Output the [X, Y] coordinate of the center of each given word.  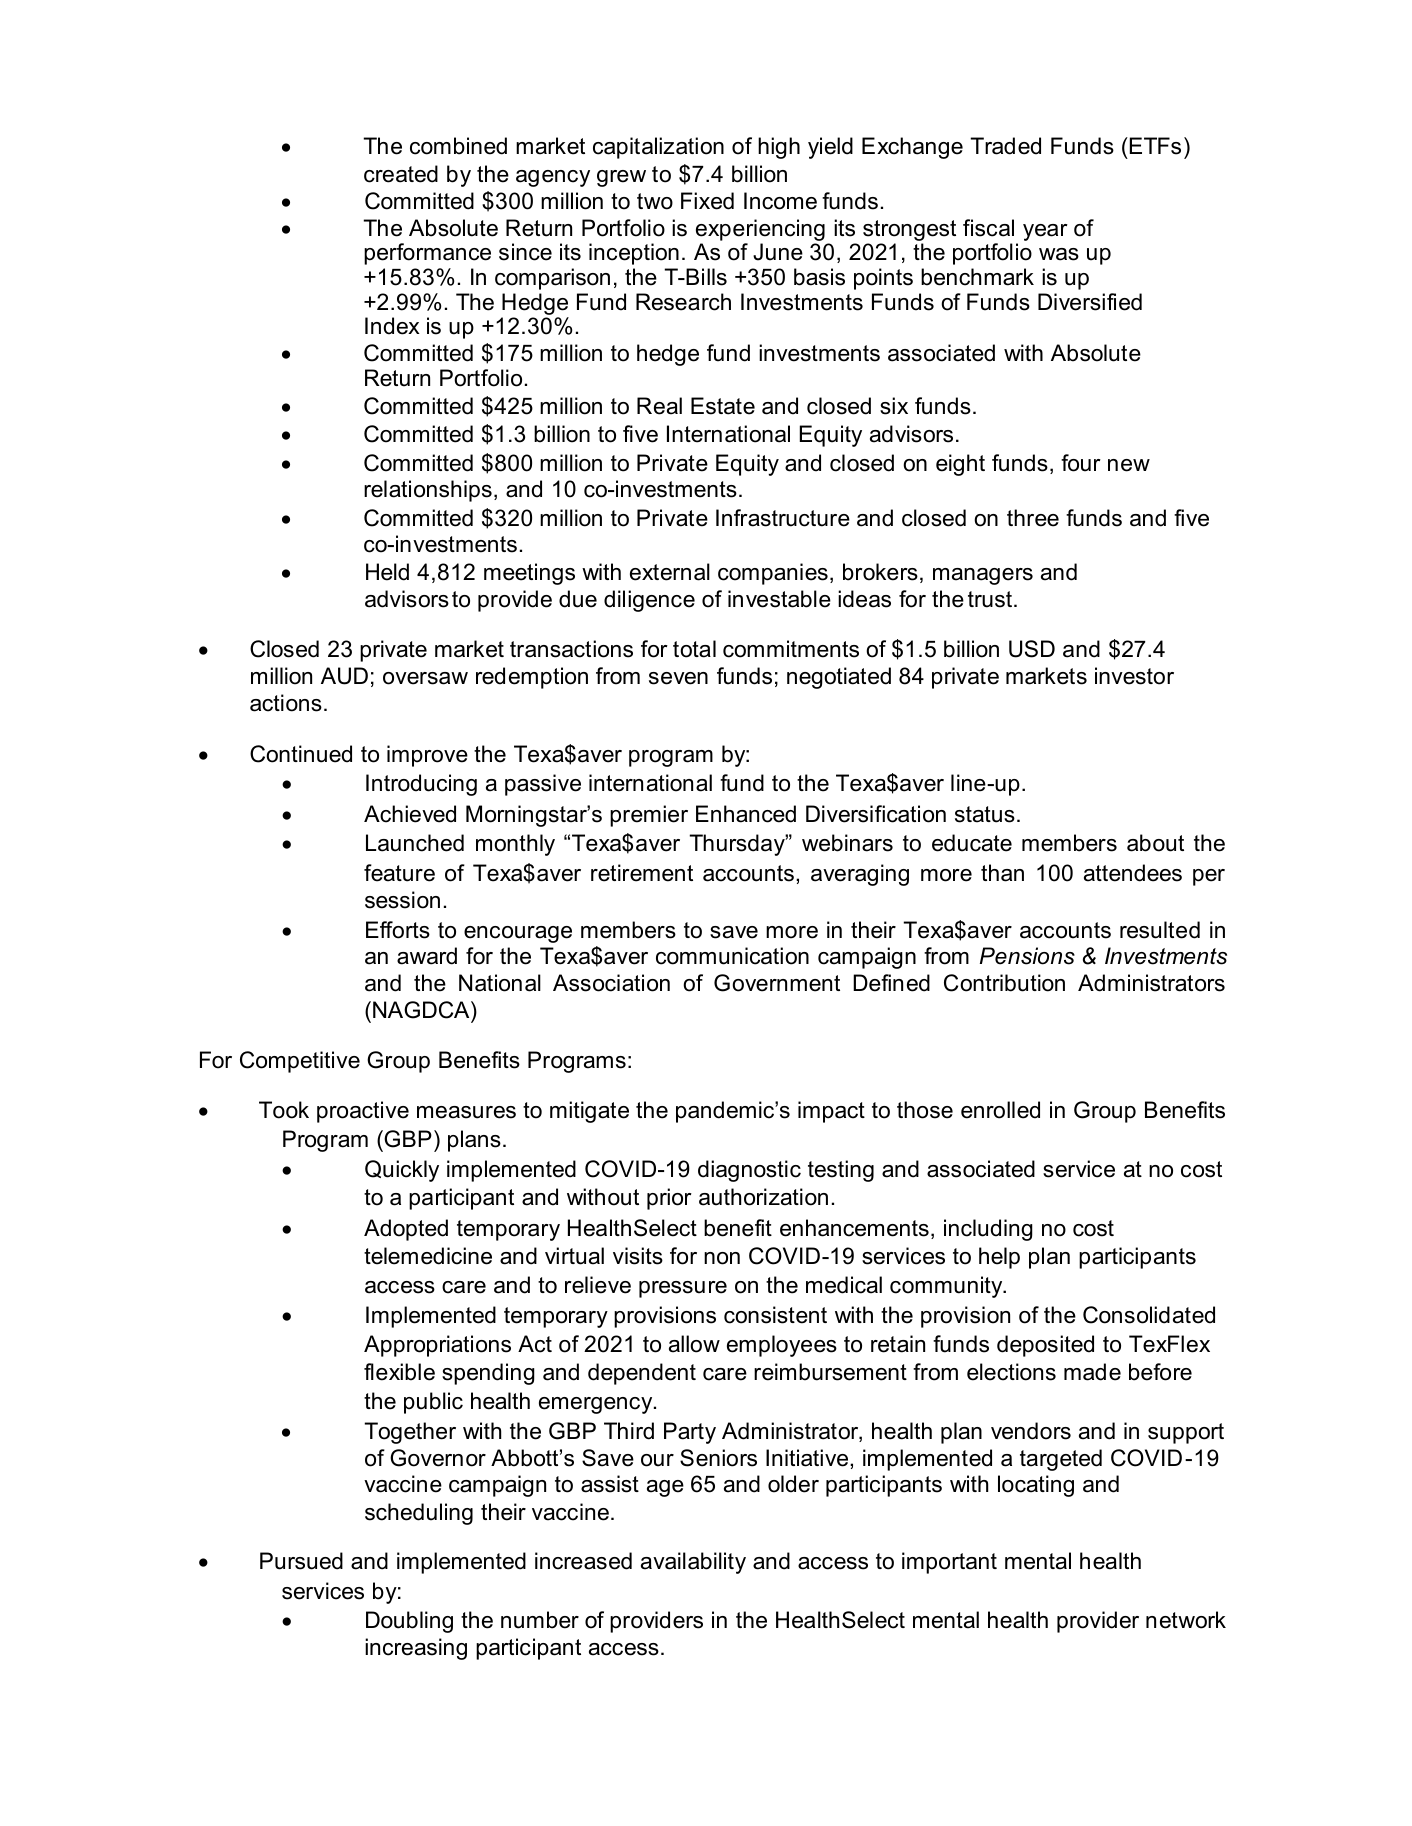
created [401, 174]
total [694, 649]
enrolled [1000, 1110]
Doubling [409, 1622]
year [1045, 232]
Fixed [707, 201]
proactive [363, 1112]
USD [1032, 649]
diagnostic [749, 1171]
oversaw [425, 678]
